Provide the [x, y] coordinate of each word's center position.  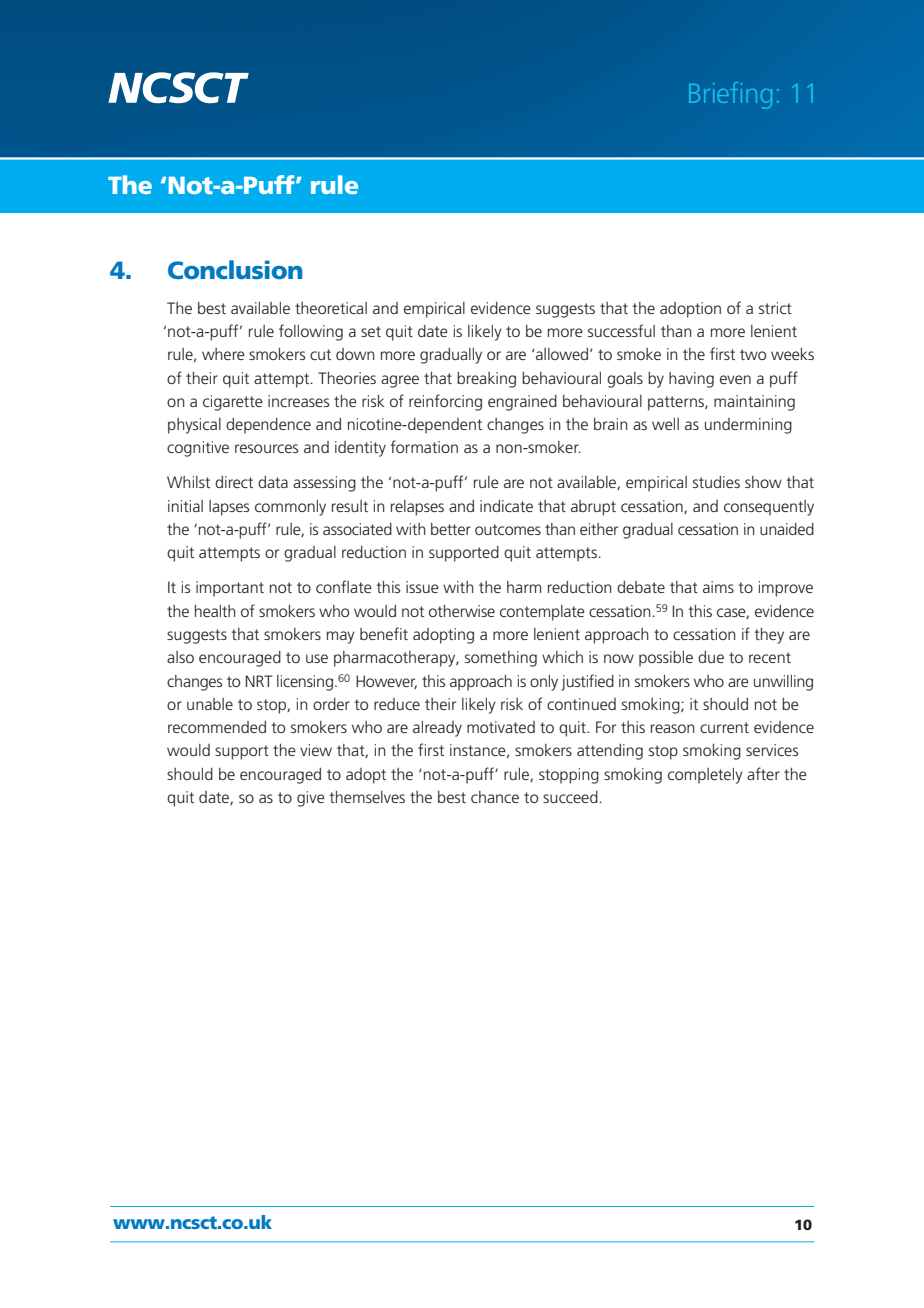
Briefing [730, 95]
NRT [259, 681]
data [273, 482]
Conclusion [235, 269]
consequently [769, 508]
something [501, 659]
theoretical [331, 308]
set [371, 331]
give [311, 799]
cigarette [233, 403]
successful [621, 330]
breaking [486, 380]
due [711, 657]
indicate [506, 506]
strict [775, 308]
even [735, 379]
